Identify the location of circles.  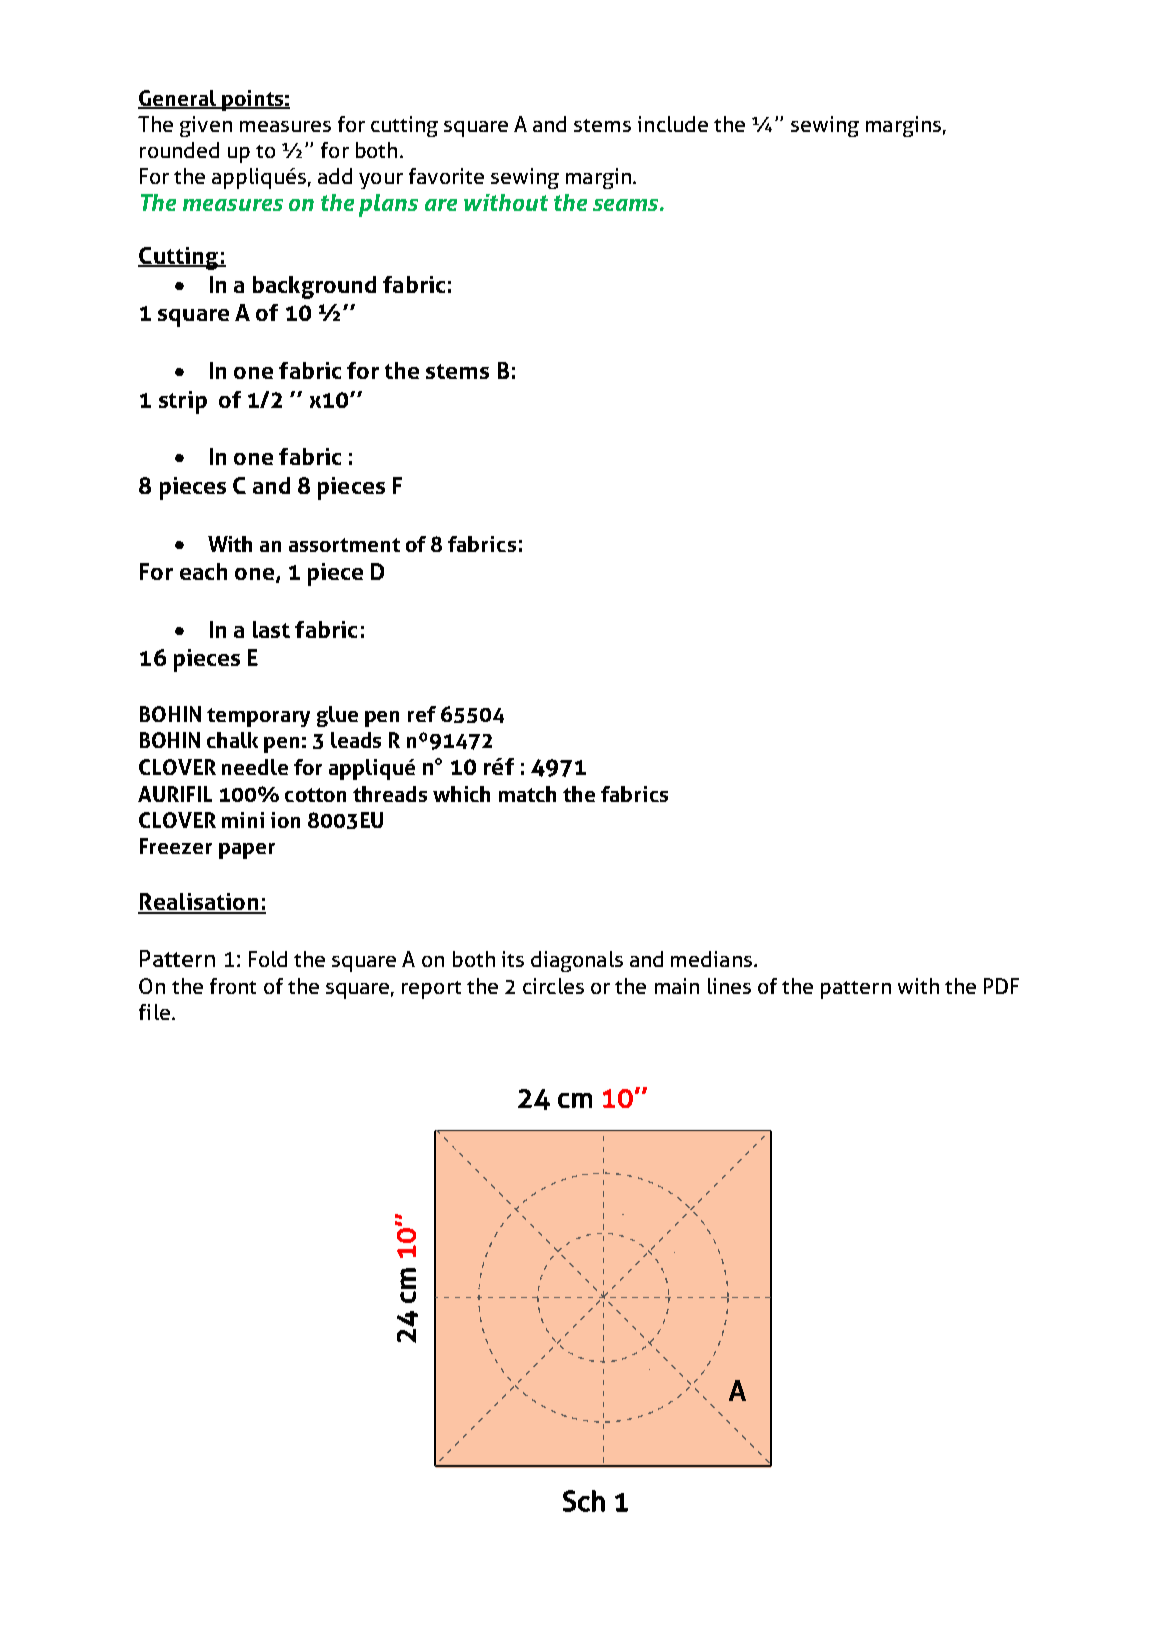
(553, 986).
